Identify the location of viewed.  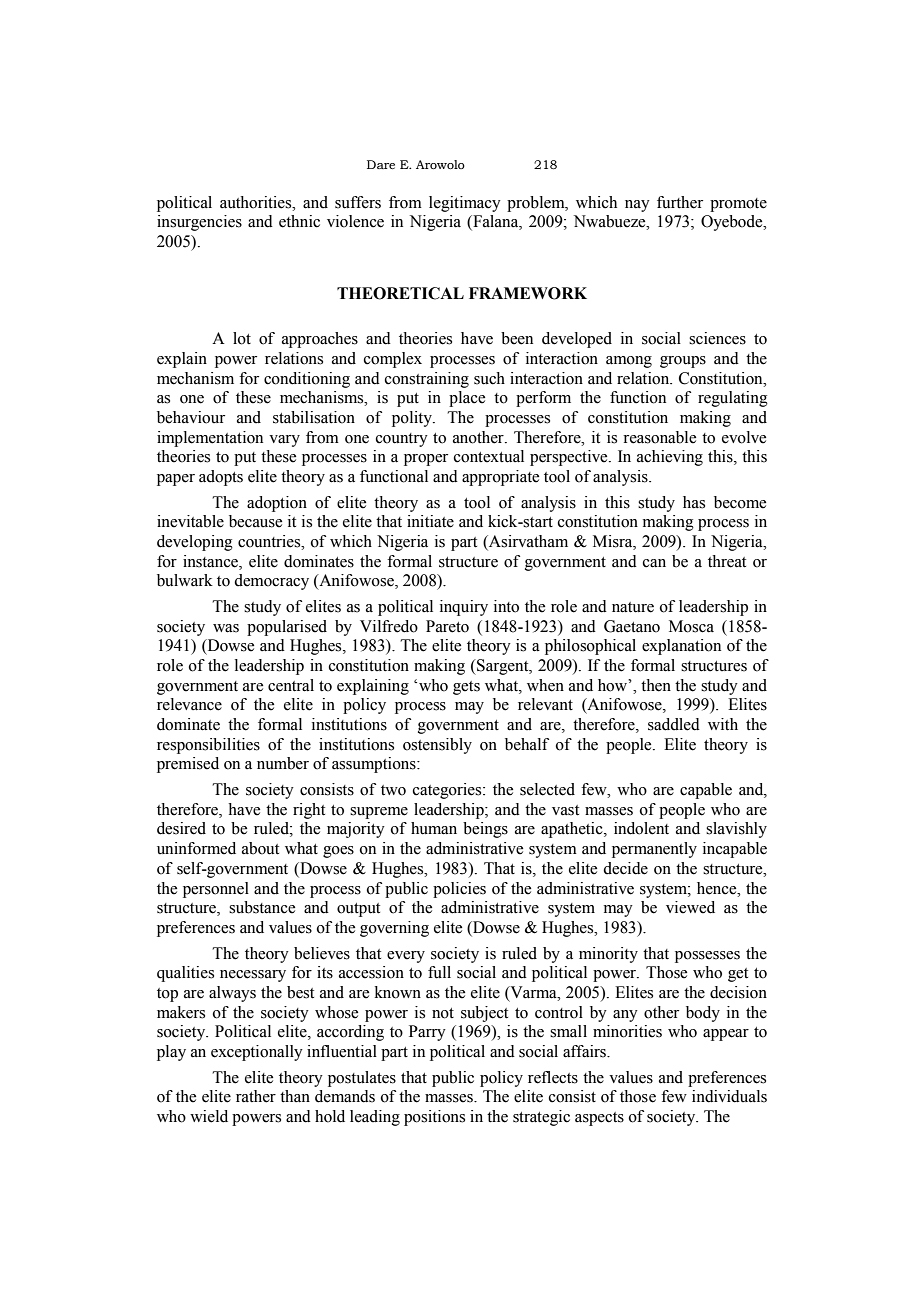
(690, 907).
